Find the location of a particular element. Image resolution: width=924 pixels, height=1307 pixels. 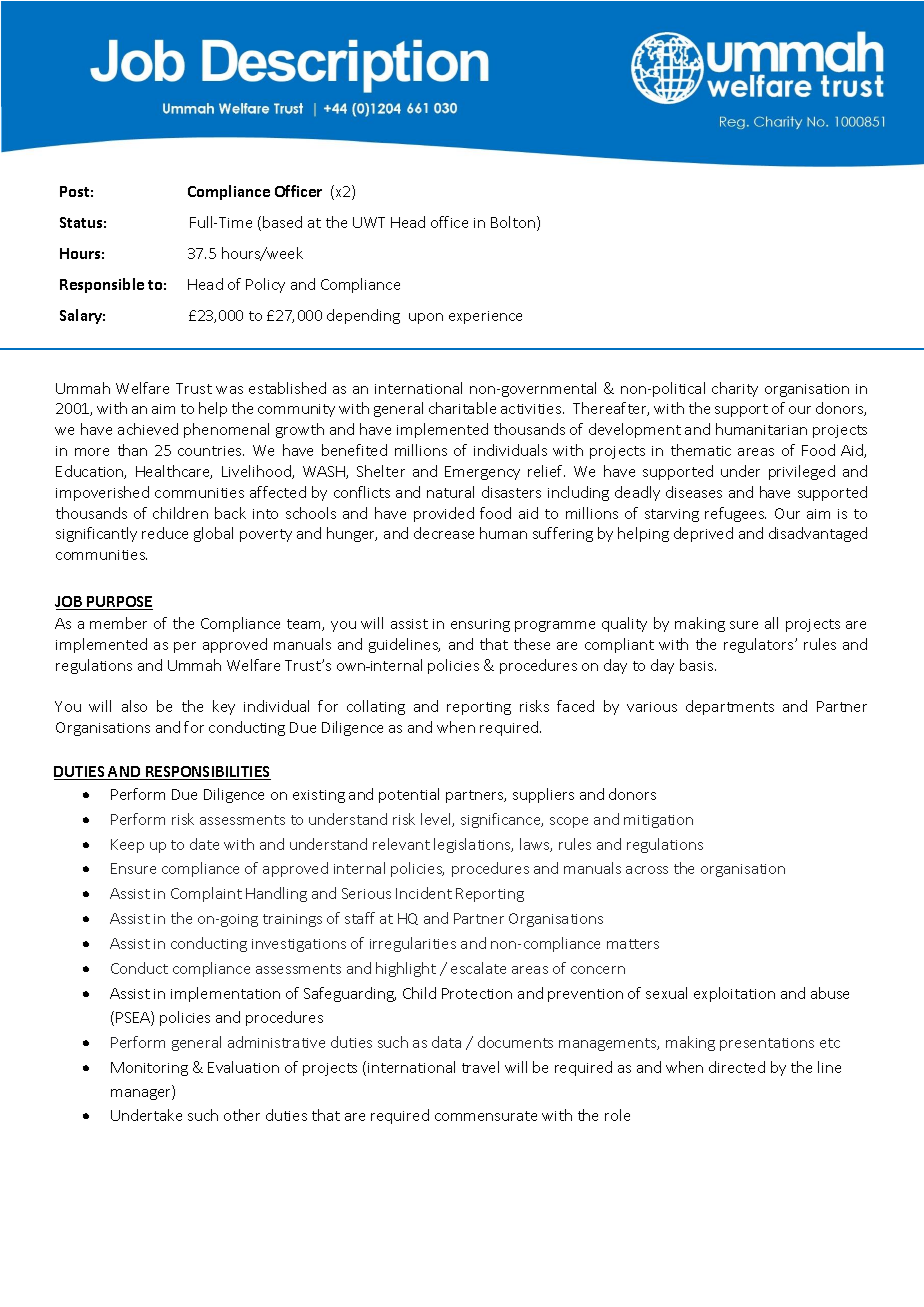

directed is located at coordinates (737, 1067).
